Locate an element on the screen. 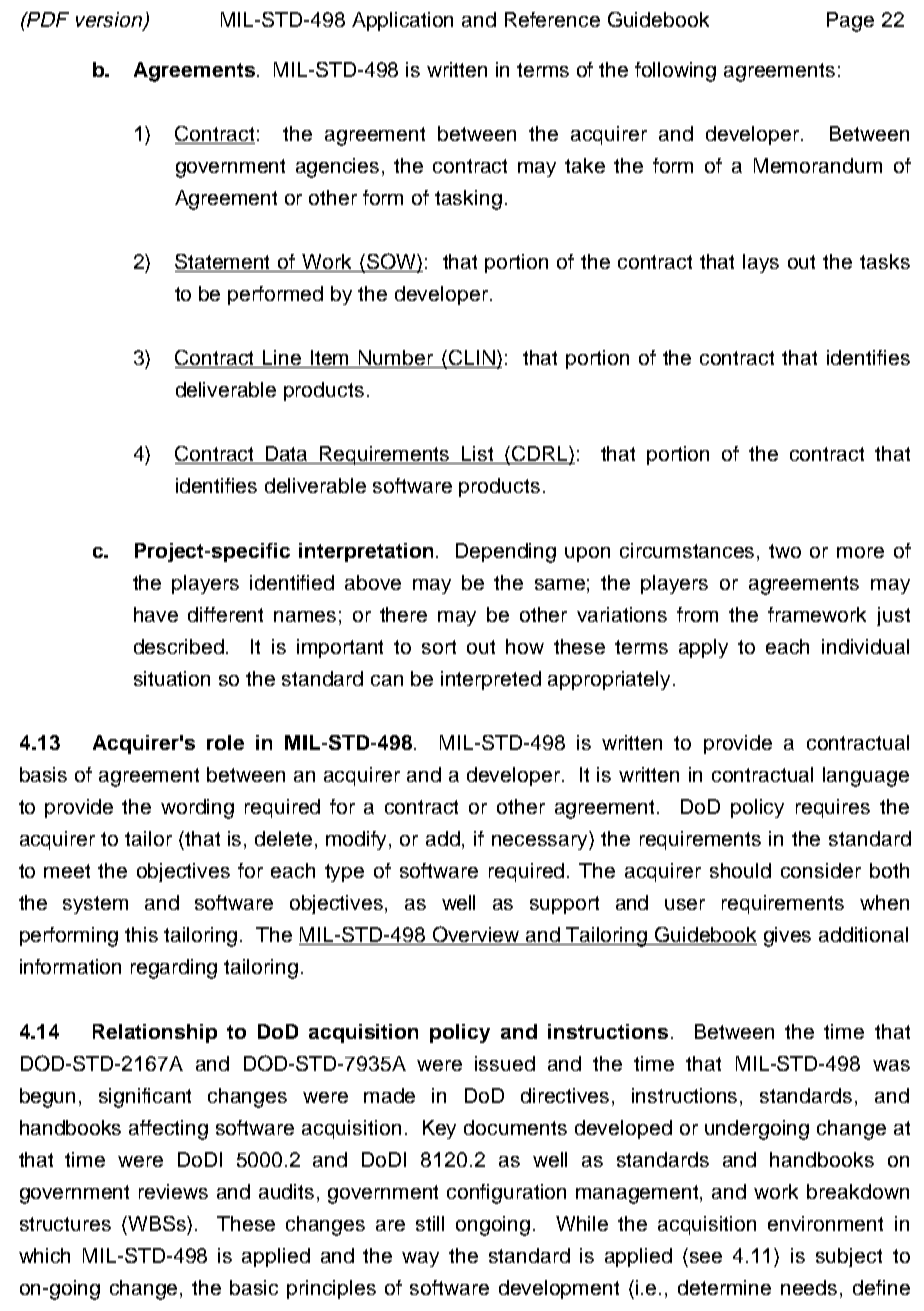 This screenshot has width=924, height=1311. two is located at coordinates (785, 551).
